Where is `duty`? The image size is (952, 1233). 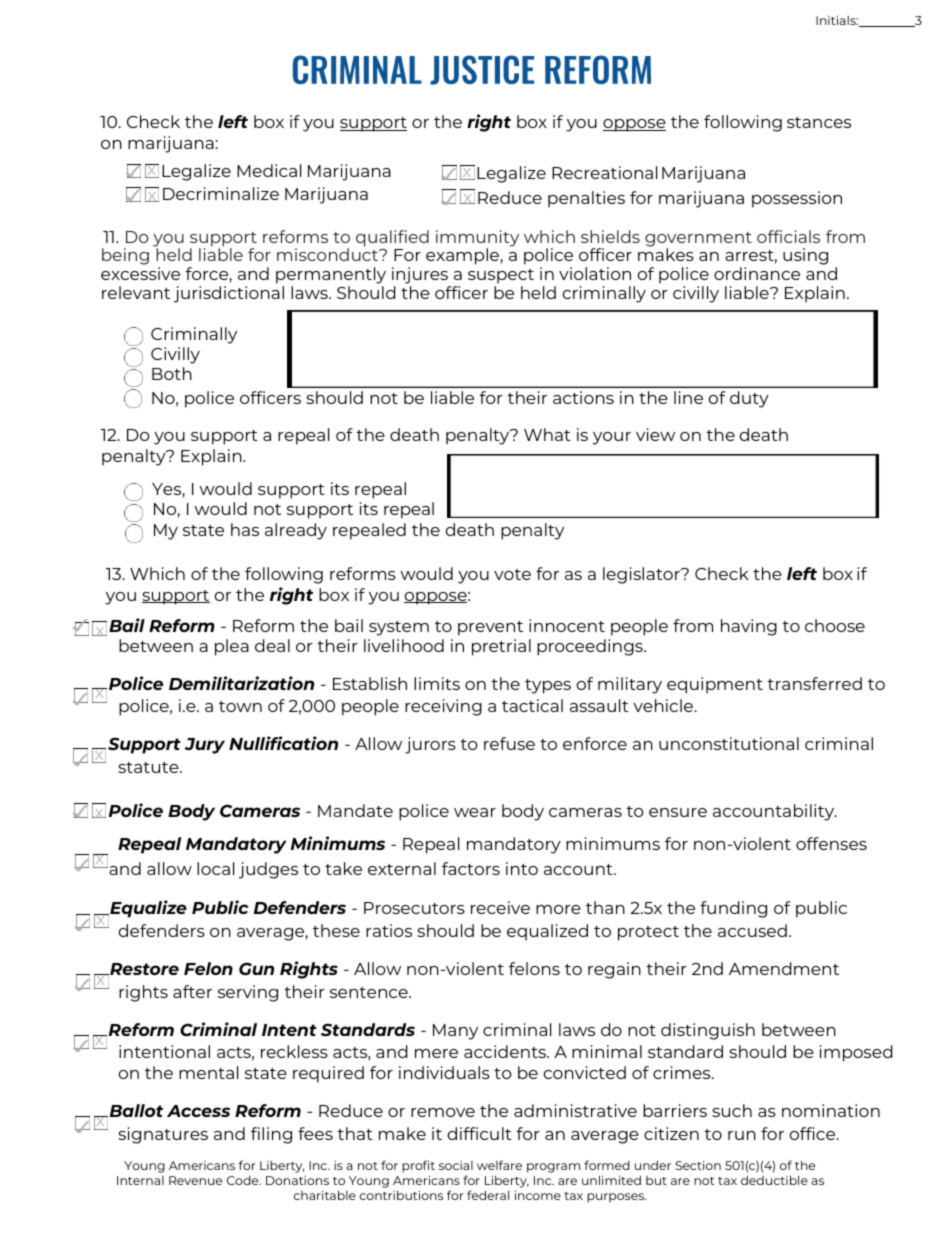 duty is located at coordinates (749, 399).
